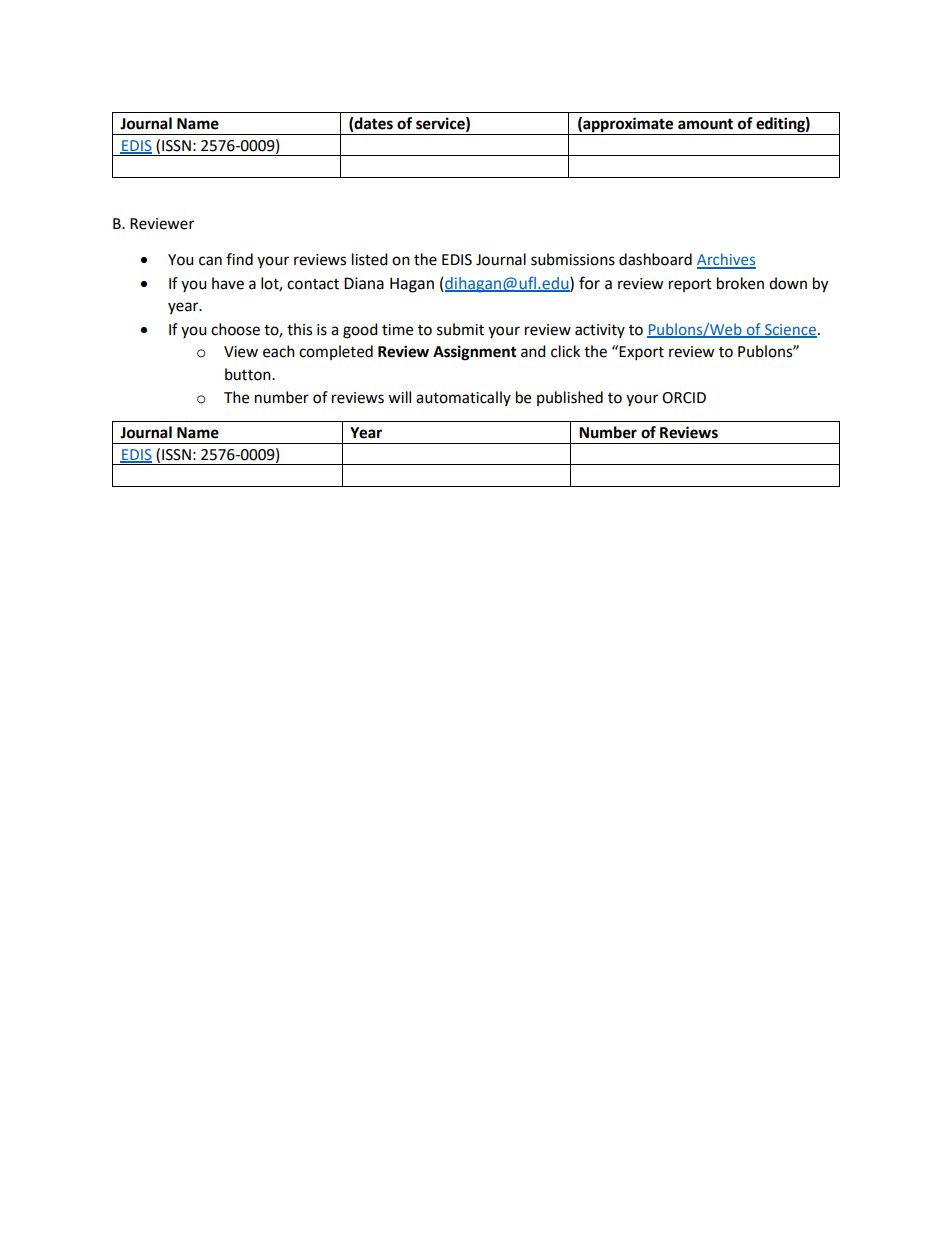 This document has height=1233, width=952. I want to click on find, so click(239, 259).
